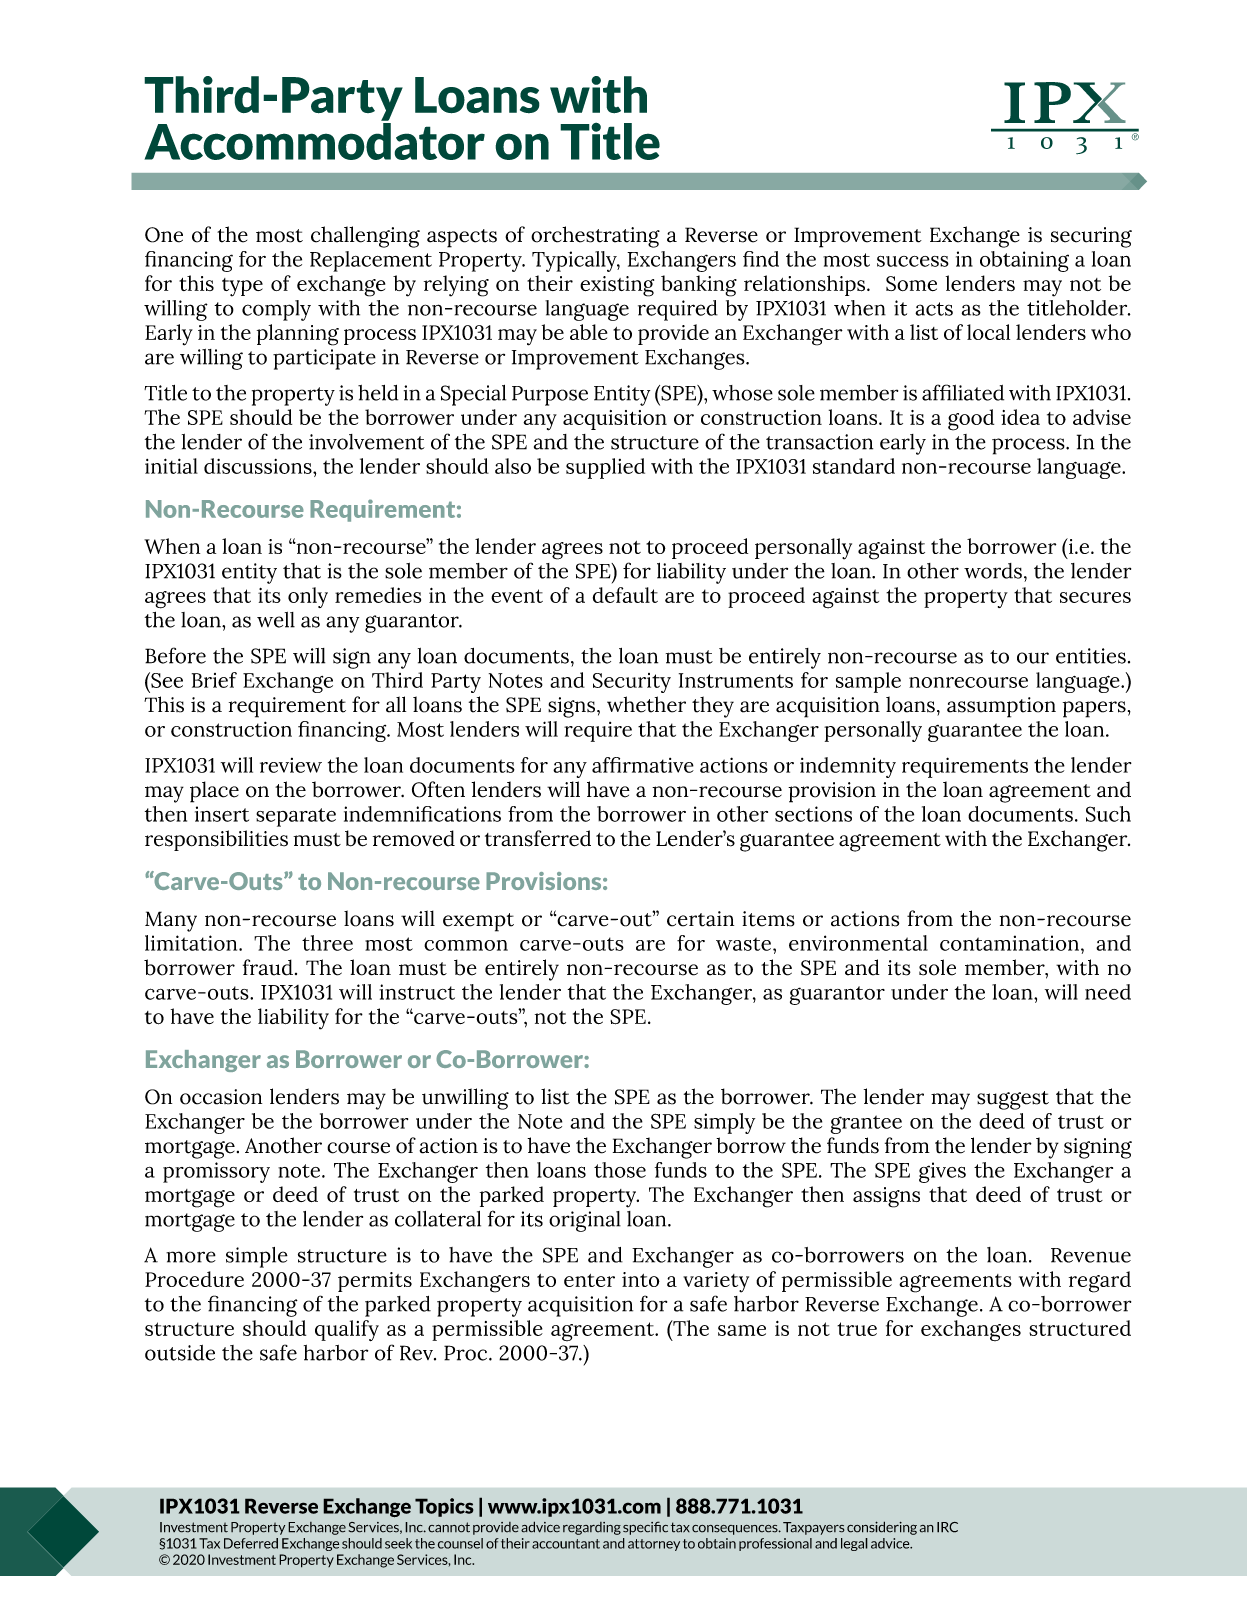  I want to click on three, so click(327, 943).
